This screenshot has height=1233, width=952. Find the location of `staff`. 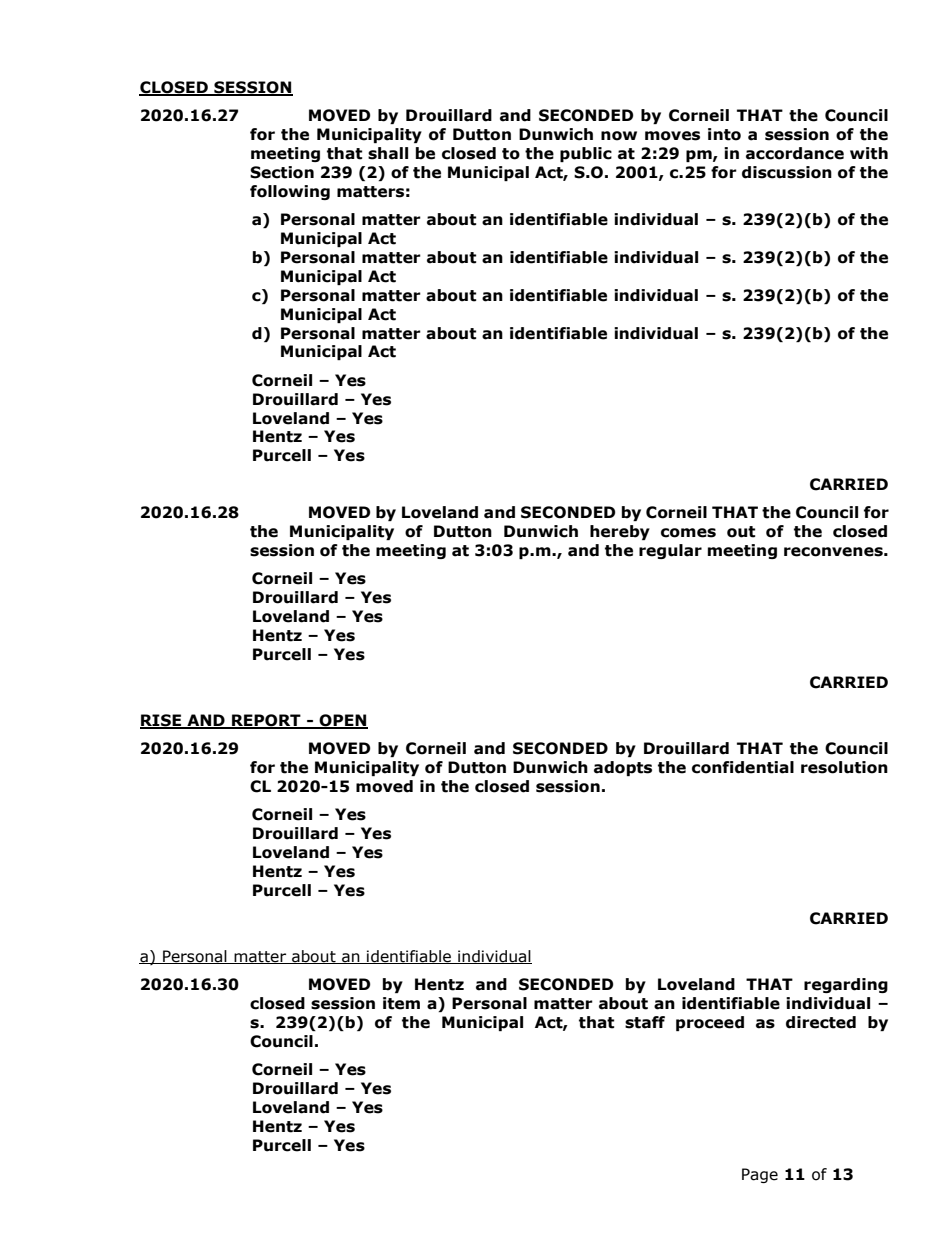

staff is located at coordinates (645, 1022).
